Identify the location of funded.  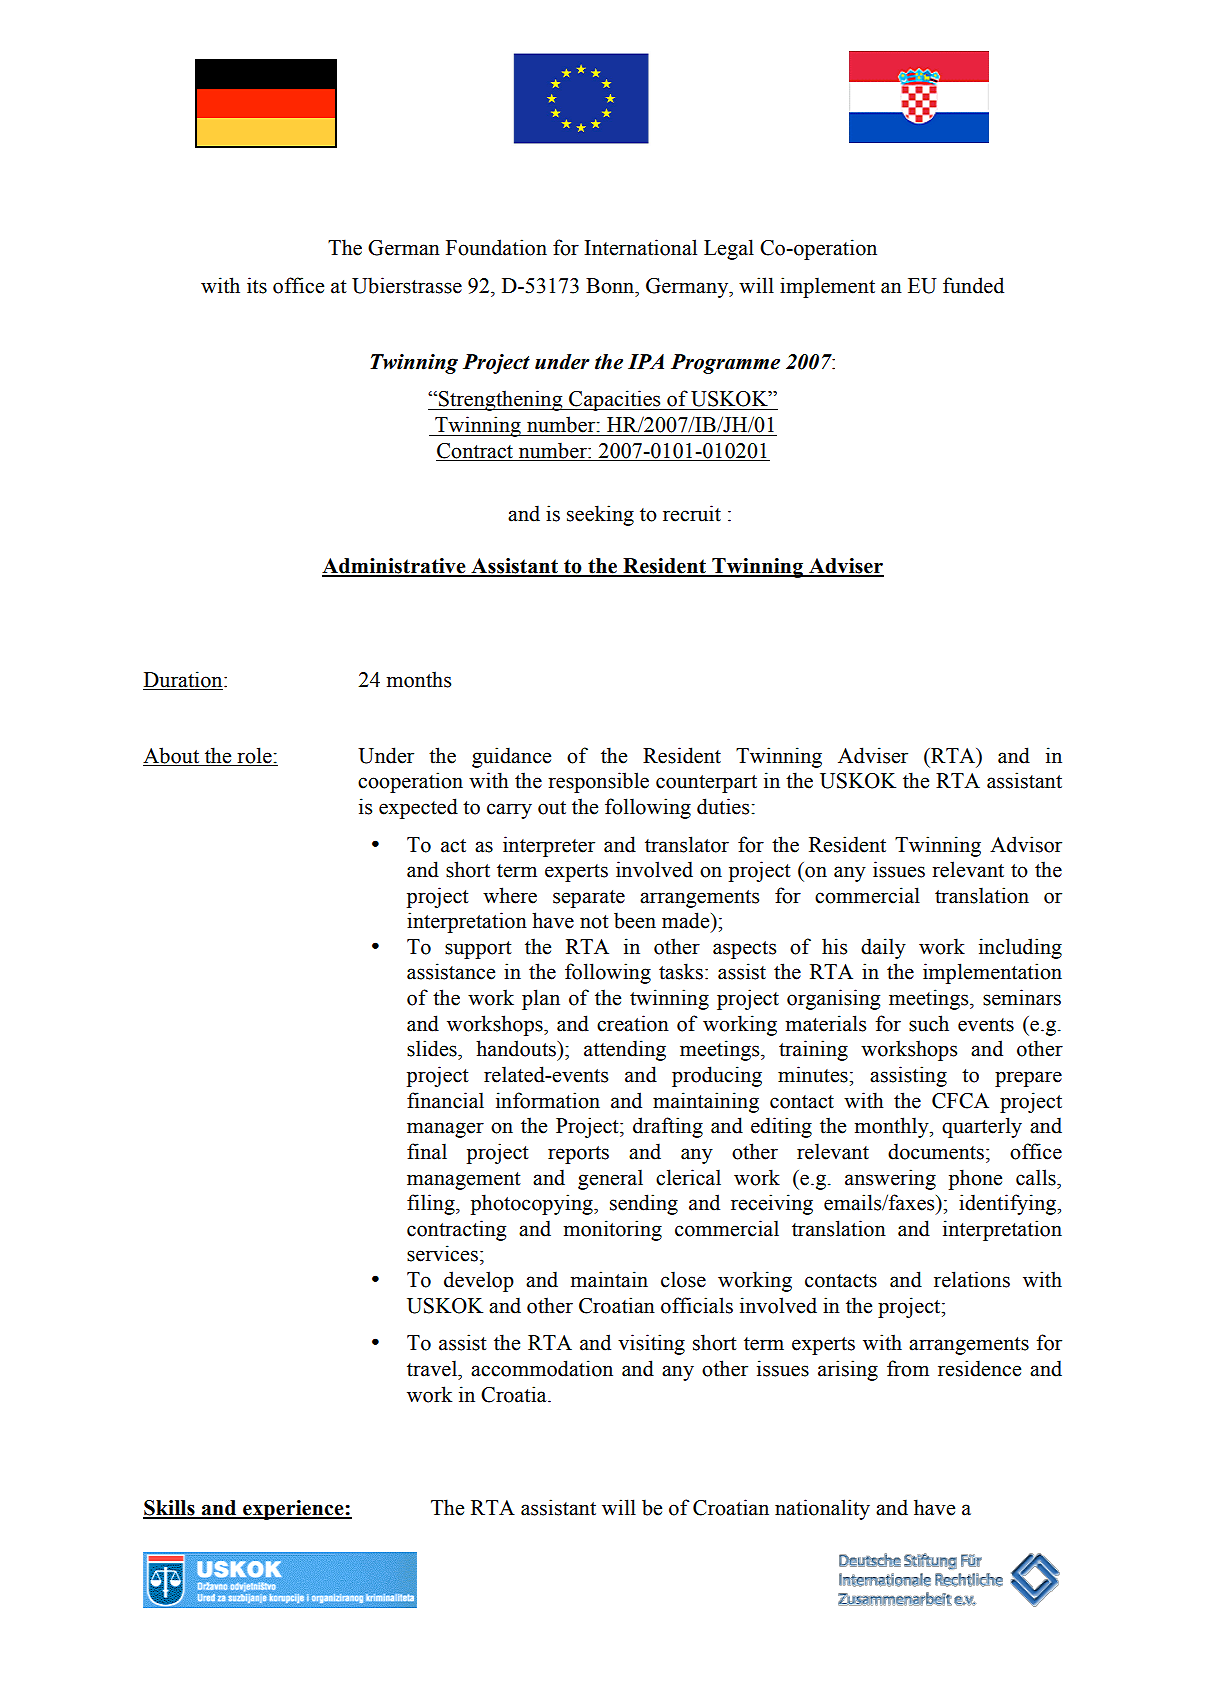
(973, 285).
